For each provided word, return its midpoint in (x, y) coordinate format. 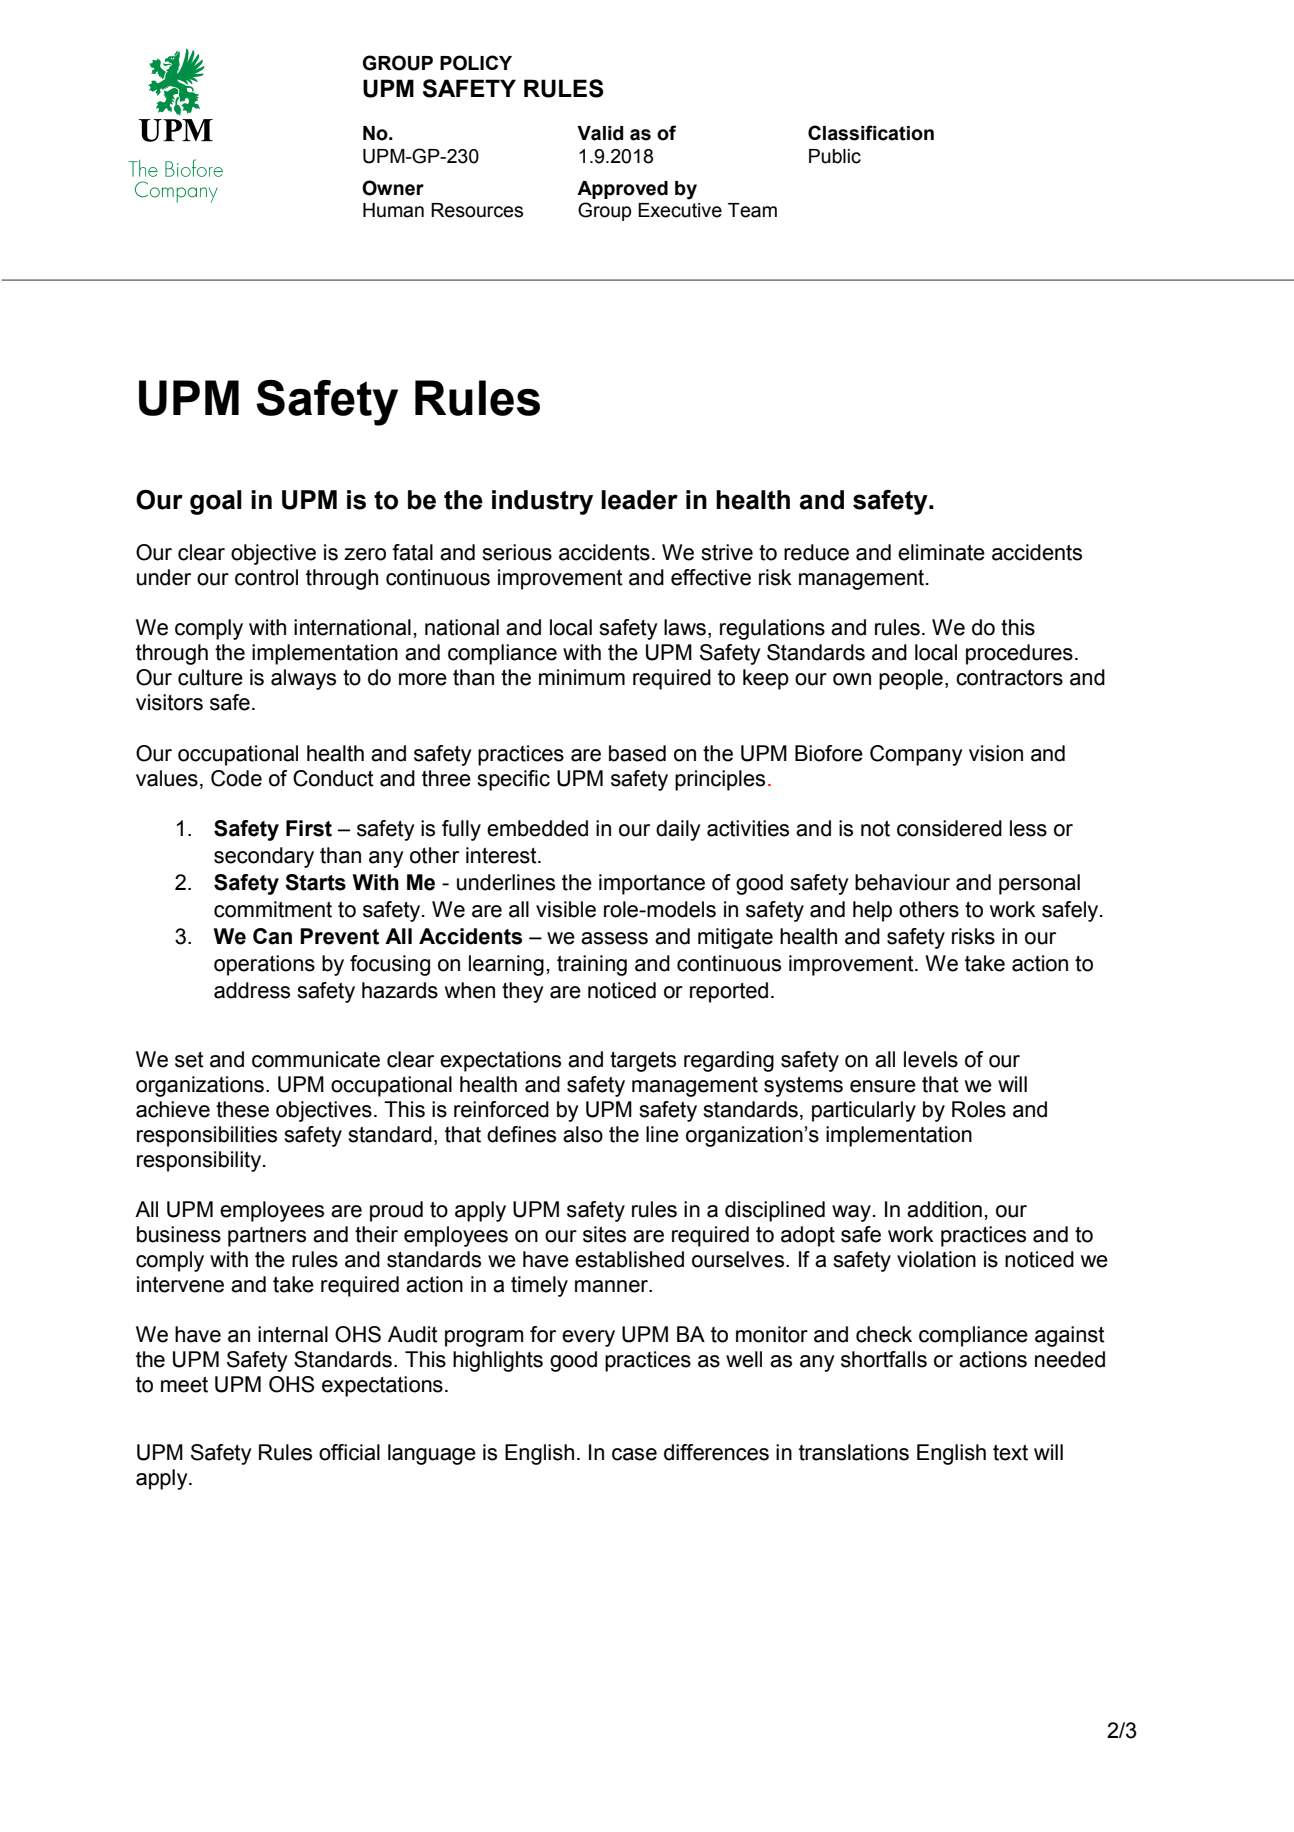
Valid (600, 133)
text (1010, 1452)
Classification (871, 133)
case (634, 1454)
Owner (393, 188)
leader (639, 500)
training (592, 965)
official (349, 1452)
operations (264, 965)
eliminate (941, 552)
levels (931, 1059)
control (266, 577)
